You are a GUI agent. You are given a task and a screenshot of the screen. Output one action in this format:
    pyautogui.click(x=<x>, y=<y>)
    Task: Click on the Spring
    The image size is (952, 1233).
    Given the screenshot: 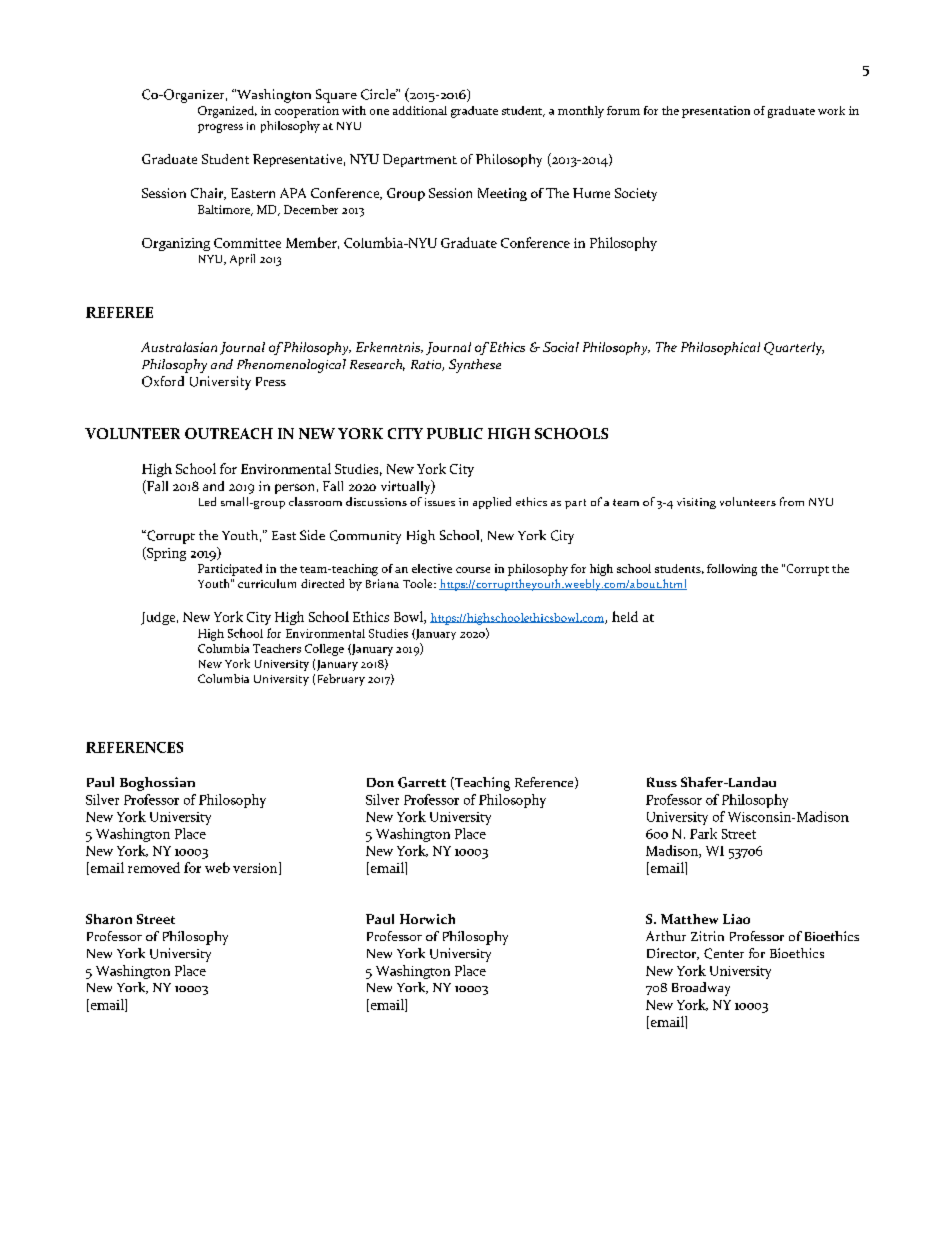 What is the action you would take?
    pyautogui.click(x=165, y=554)
